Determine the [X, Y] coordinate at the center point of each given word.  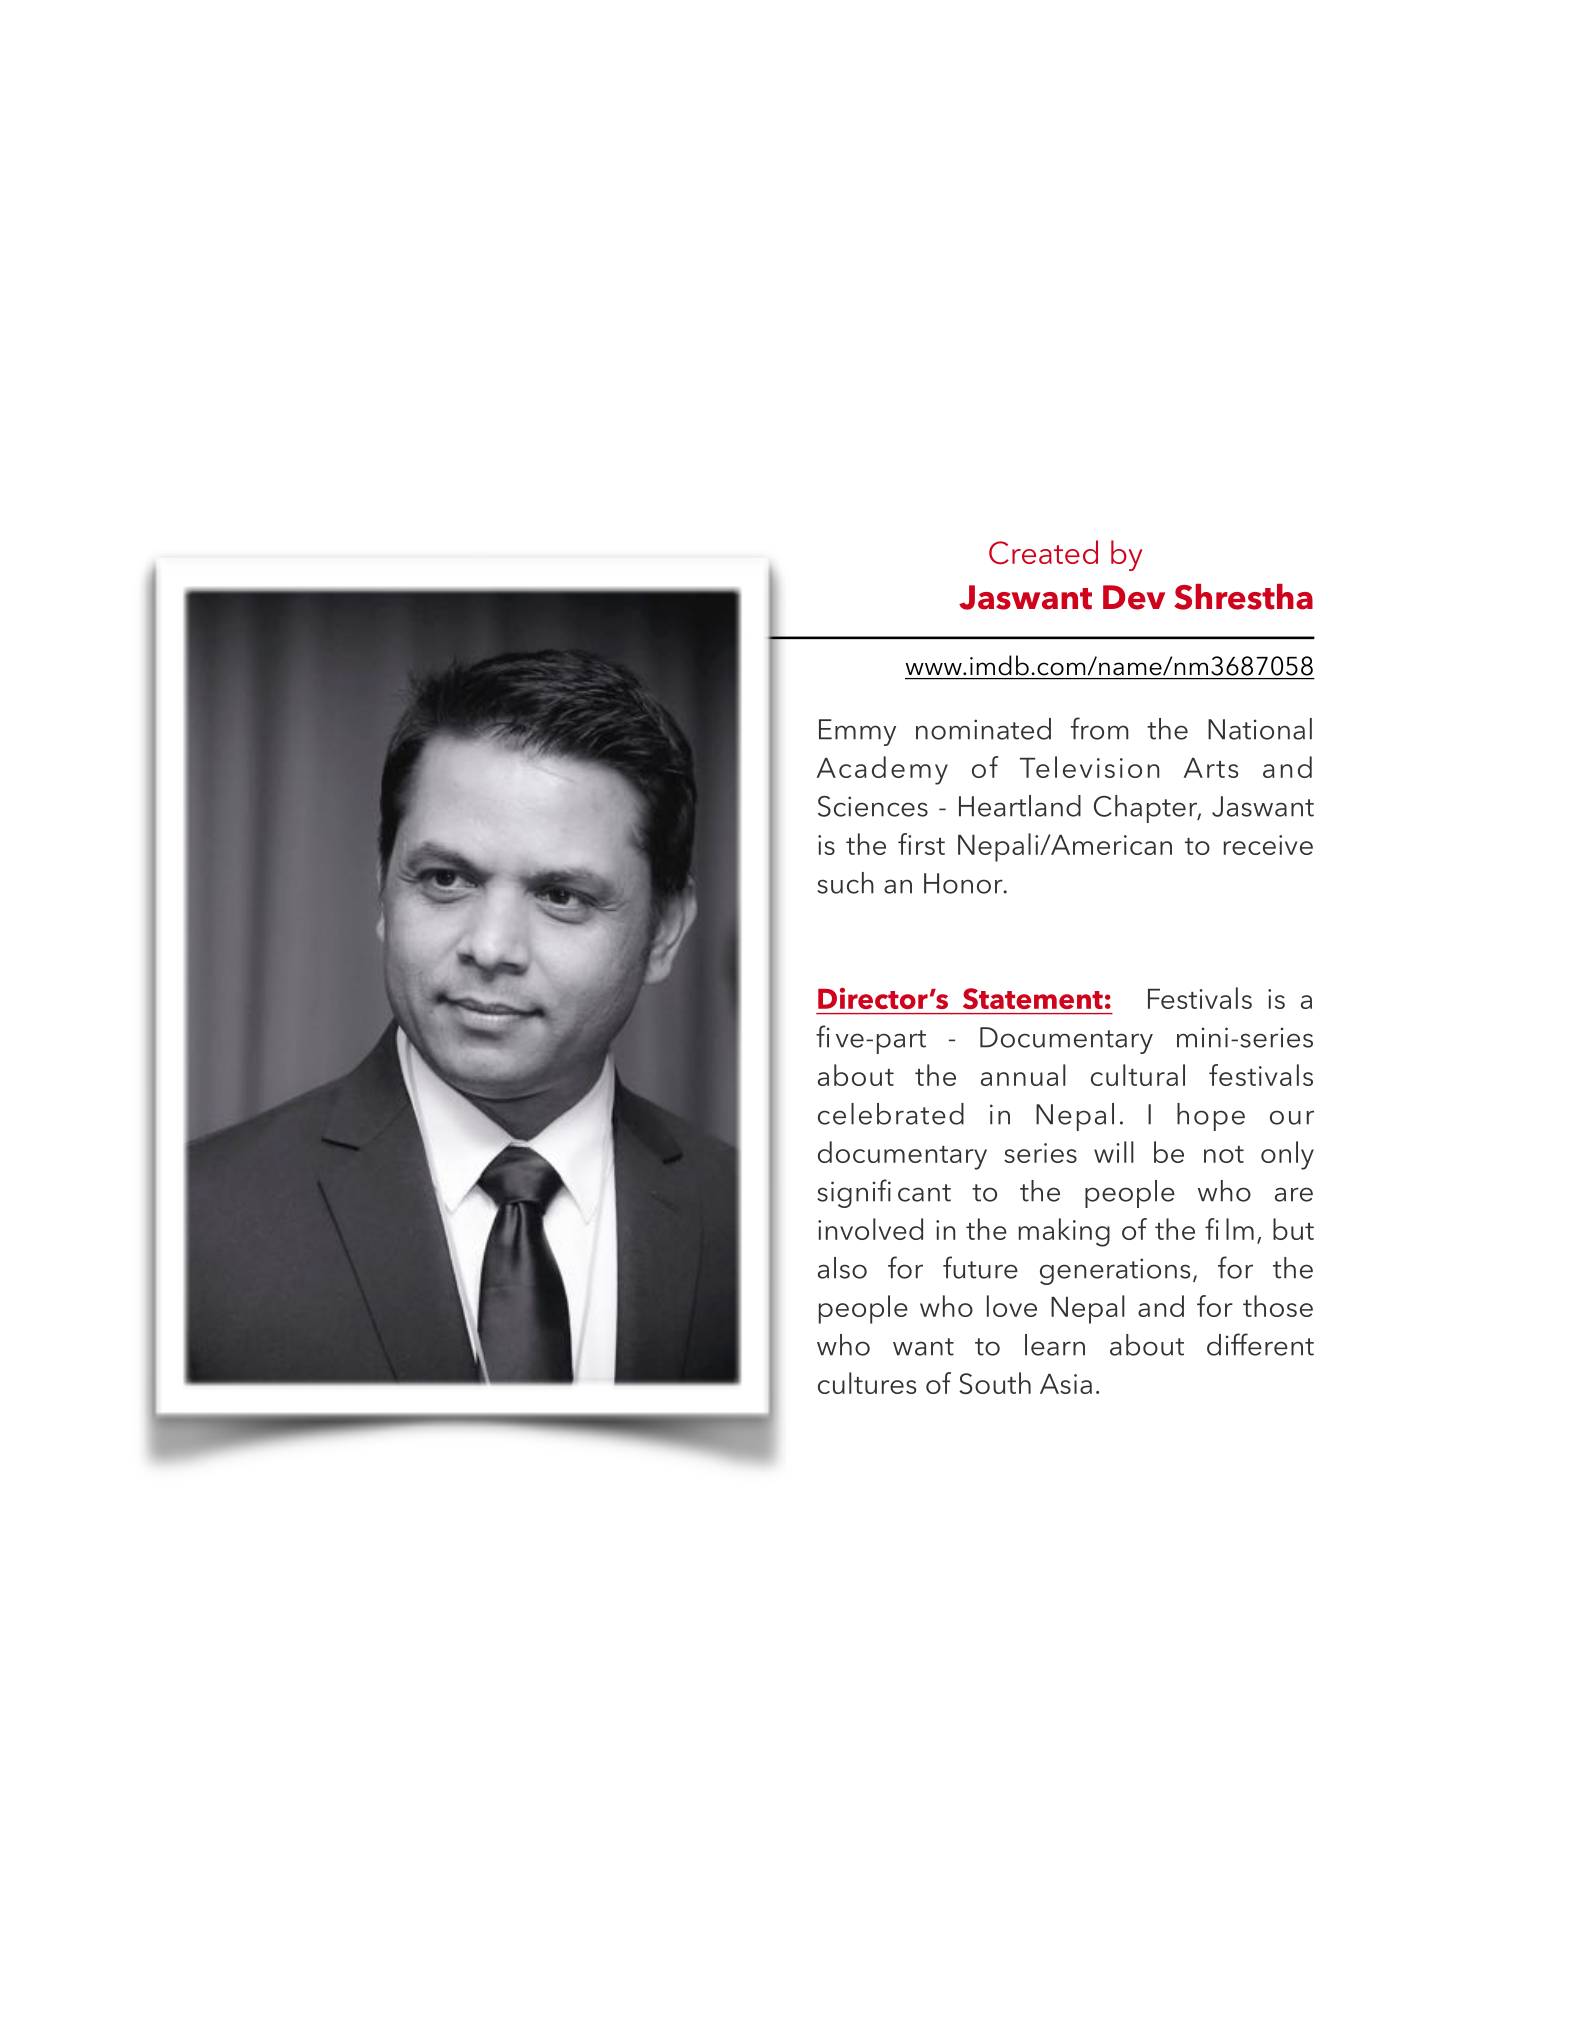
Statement [1033, 998]
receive [1268, 845]
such [845, 883]
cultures [867, 1383]
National [1260, 729]
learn [1055, 1345]
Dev [1134, 597]
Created [1043, 552]
